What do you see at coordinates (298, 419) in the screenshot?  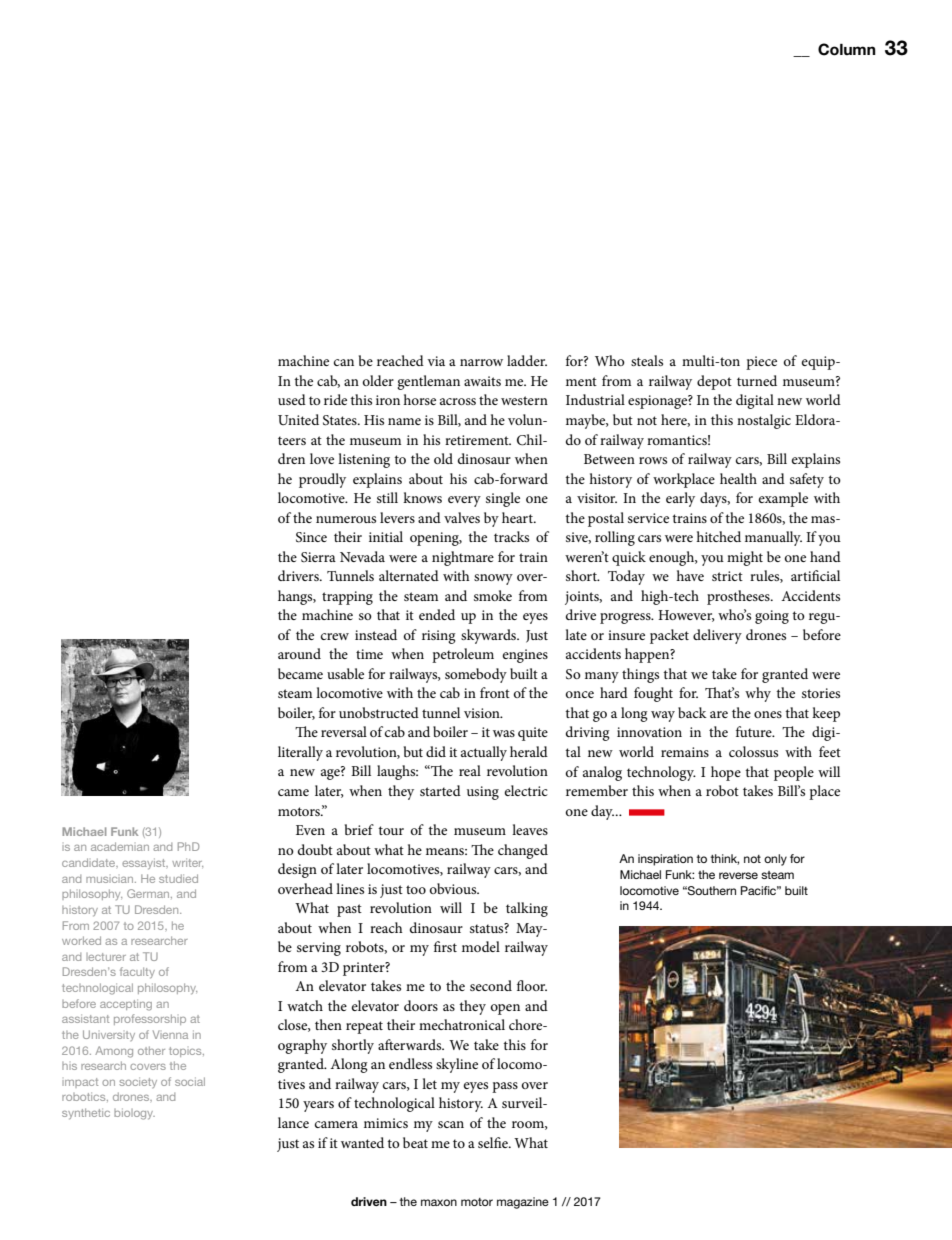 I see `United` at bounding box center [298, 419].
